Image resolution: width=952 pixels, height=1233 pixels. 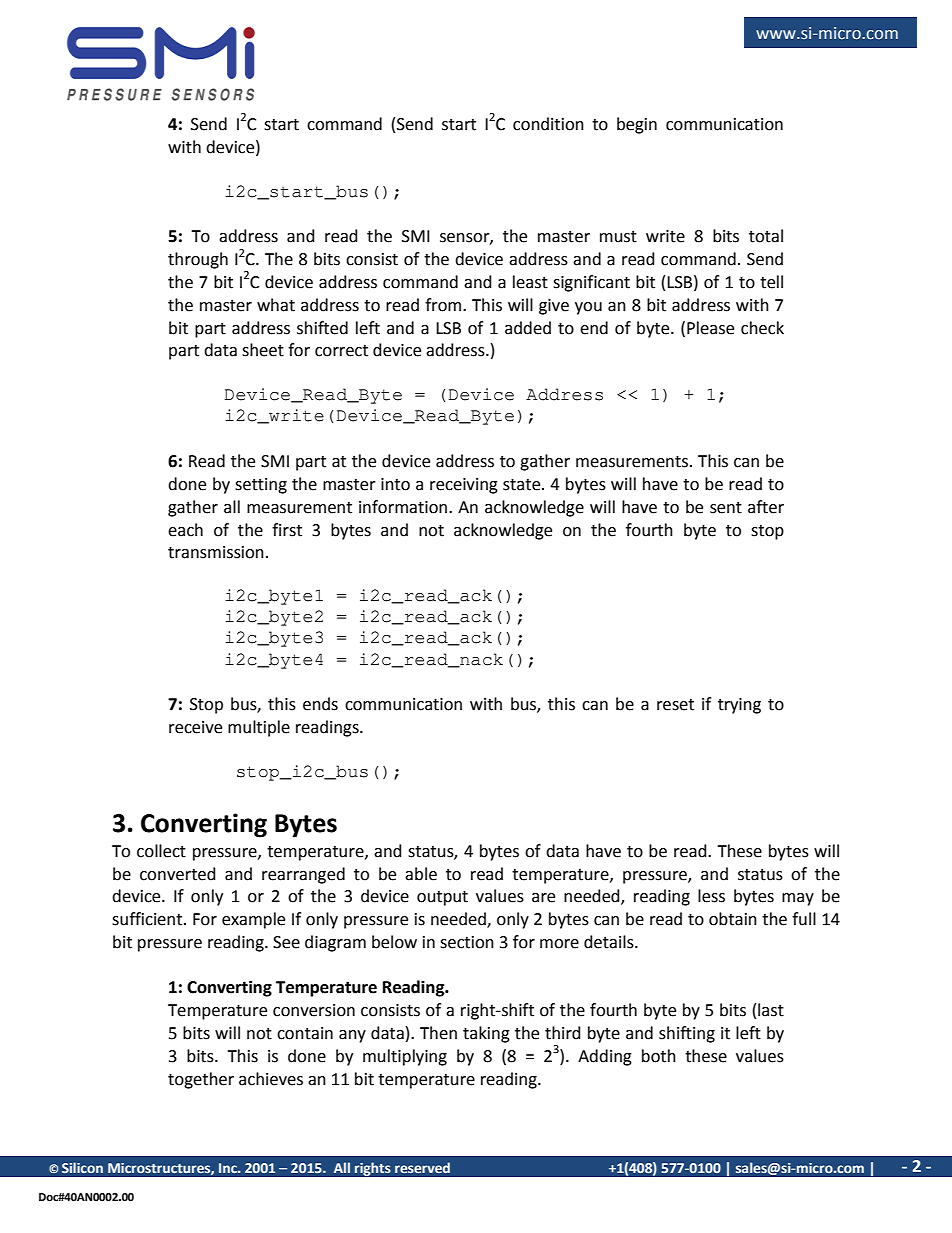 What do you see at coordinates (195, 727) in the screenshot?
I see `receive` at bounding box center [195, 727].
